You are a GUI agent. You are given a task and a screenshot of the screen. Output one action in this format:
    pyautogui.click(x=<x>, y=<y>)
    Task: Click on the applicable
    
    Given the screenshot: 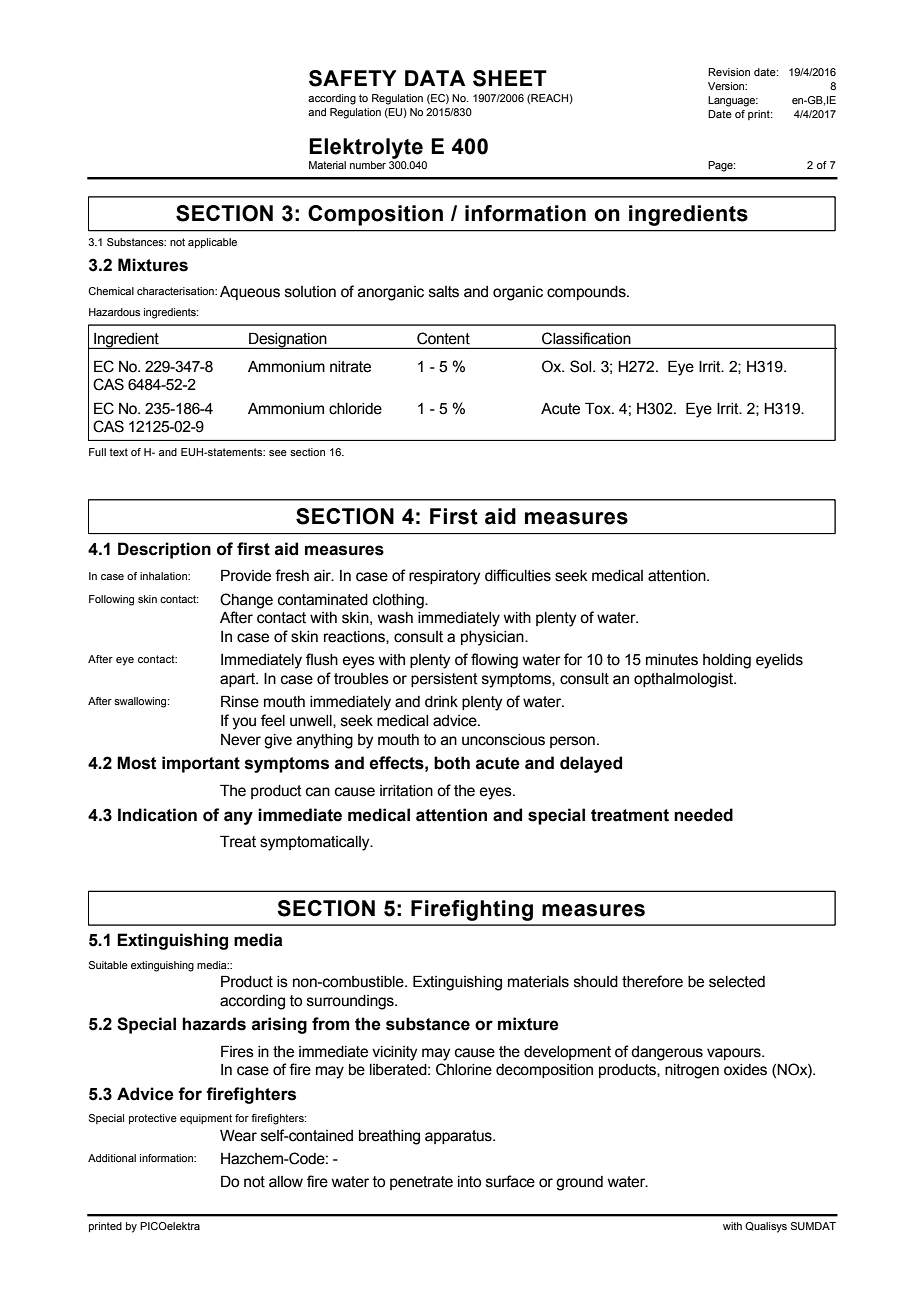 What is the action you would take?
    pyautogui.click(x=212, y=243)
